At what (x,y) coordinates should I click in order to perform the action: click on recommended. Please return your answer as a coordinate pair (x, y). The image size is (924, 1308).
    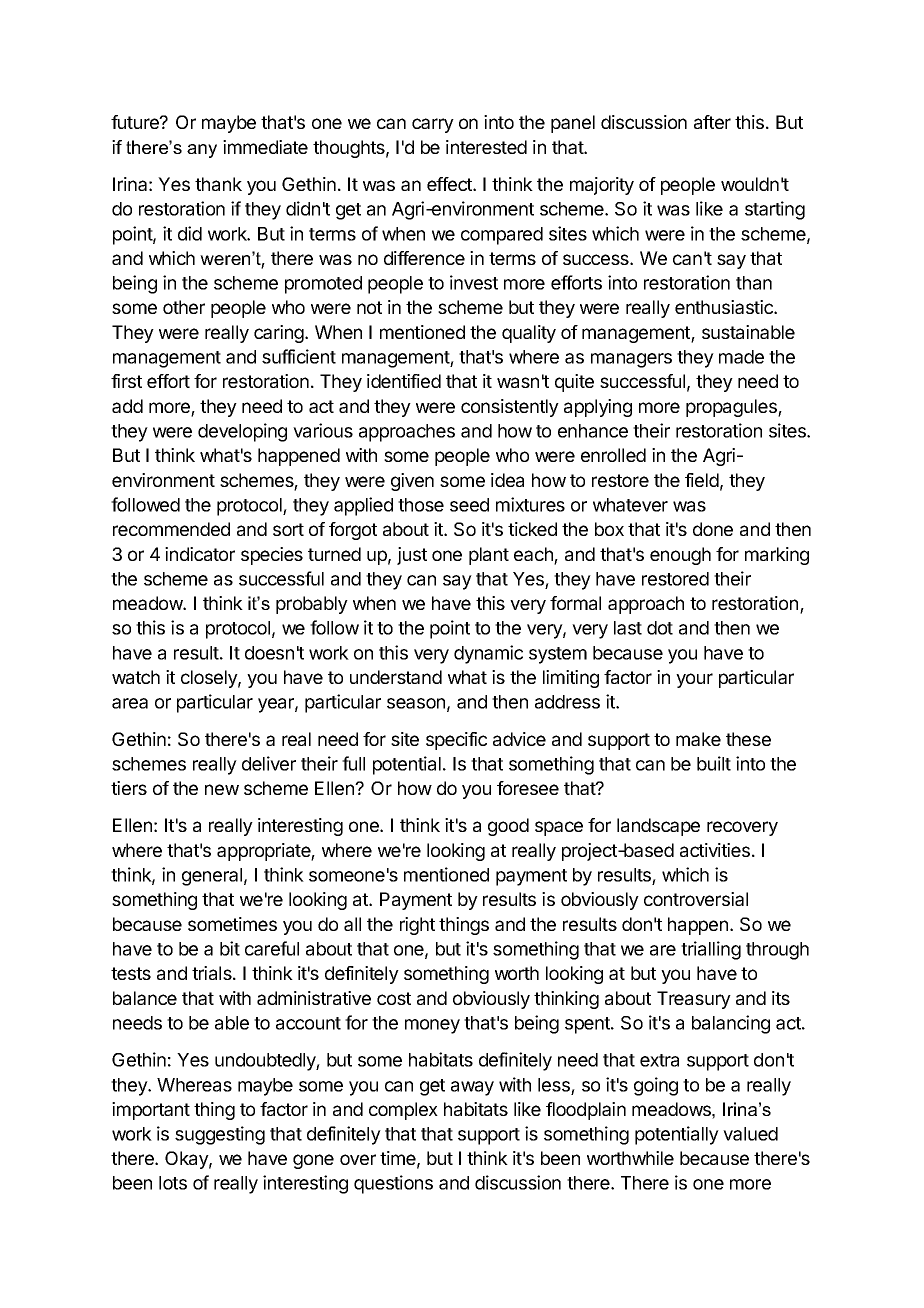
    Looking at the image, I should click on (171, 529).
